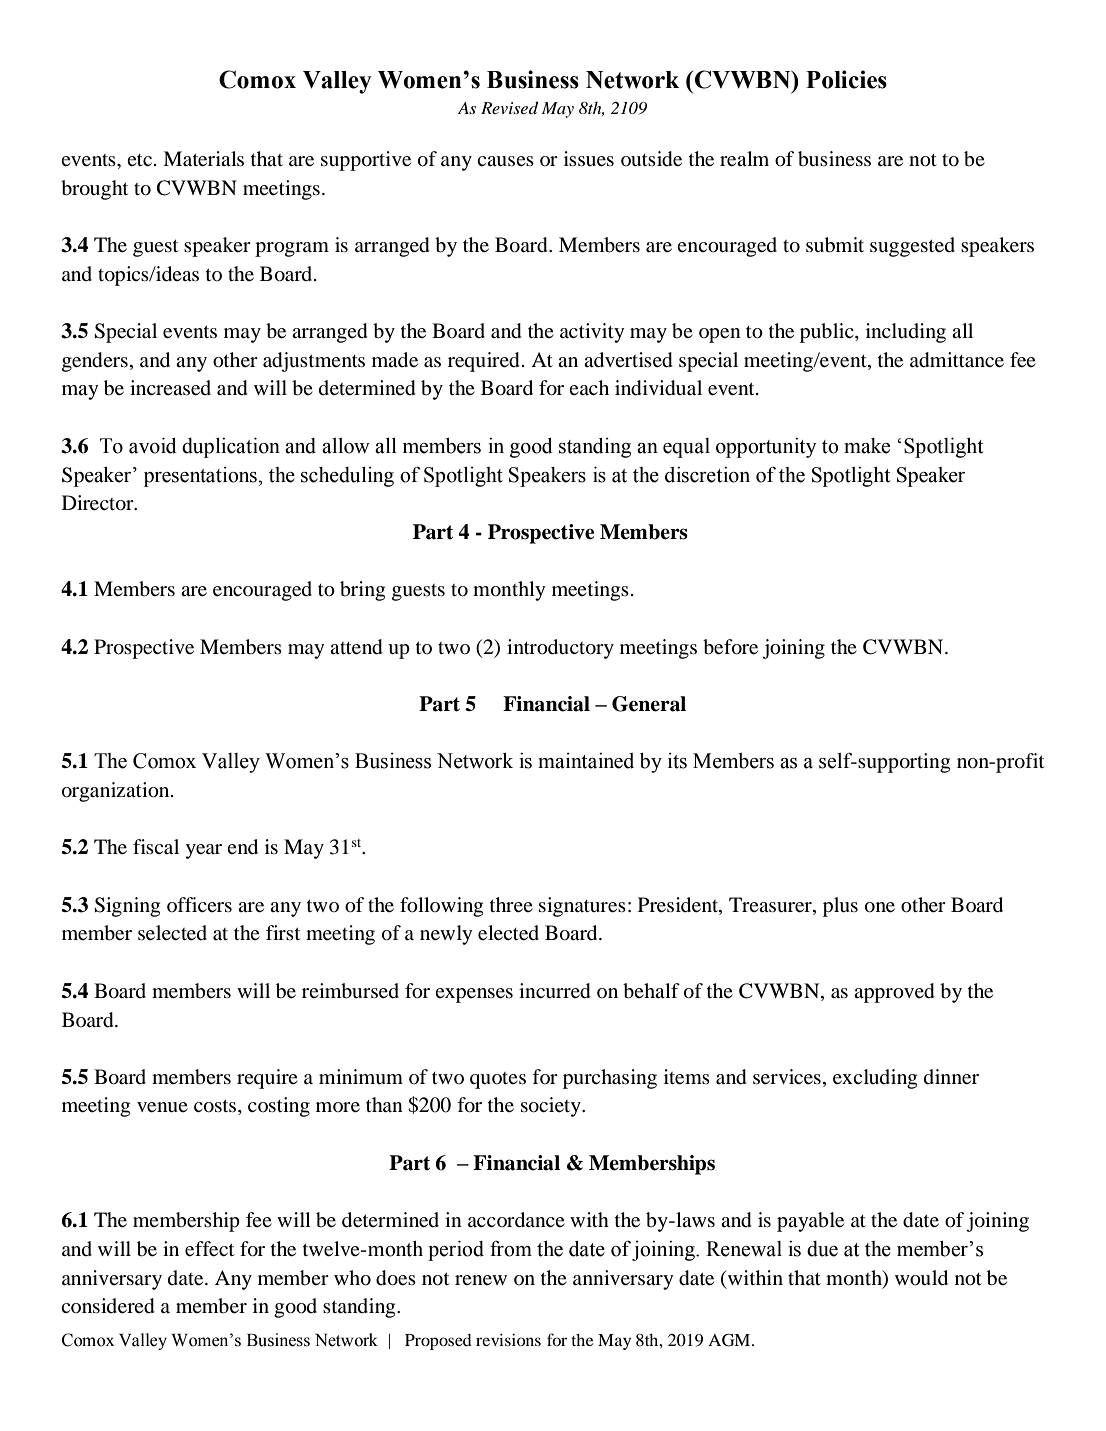  What do you see at coordinates (203, 159) in the document?
I see `Materials` at bounding box center [203, 159].
